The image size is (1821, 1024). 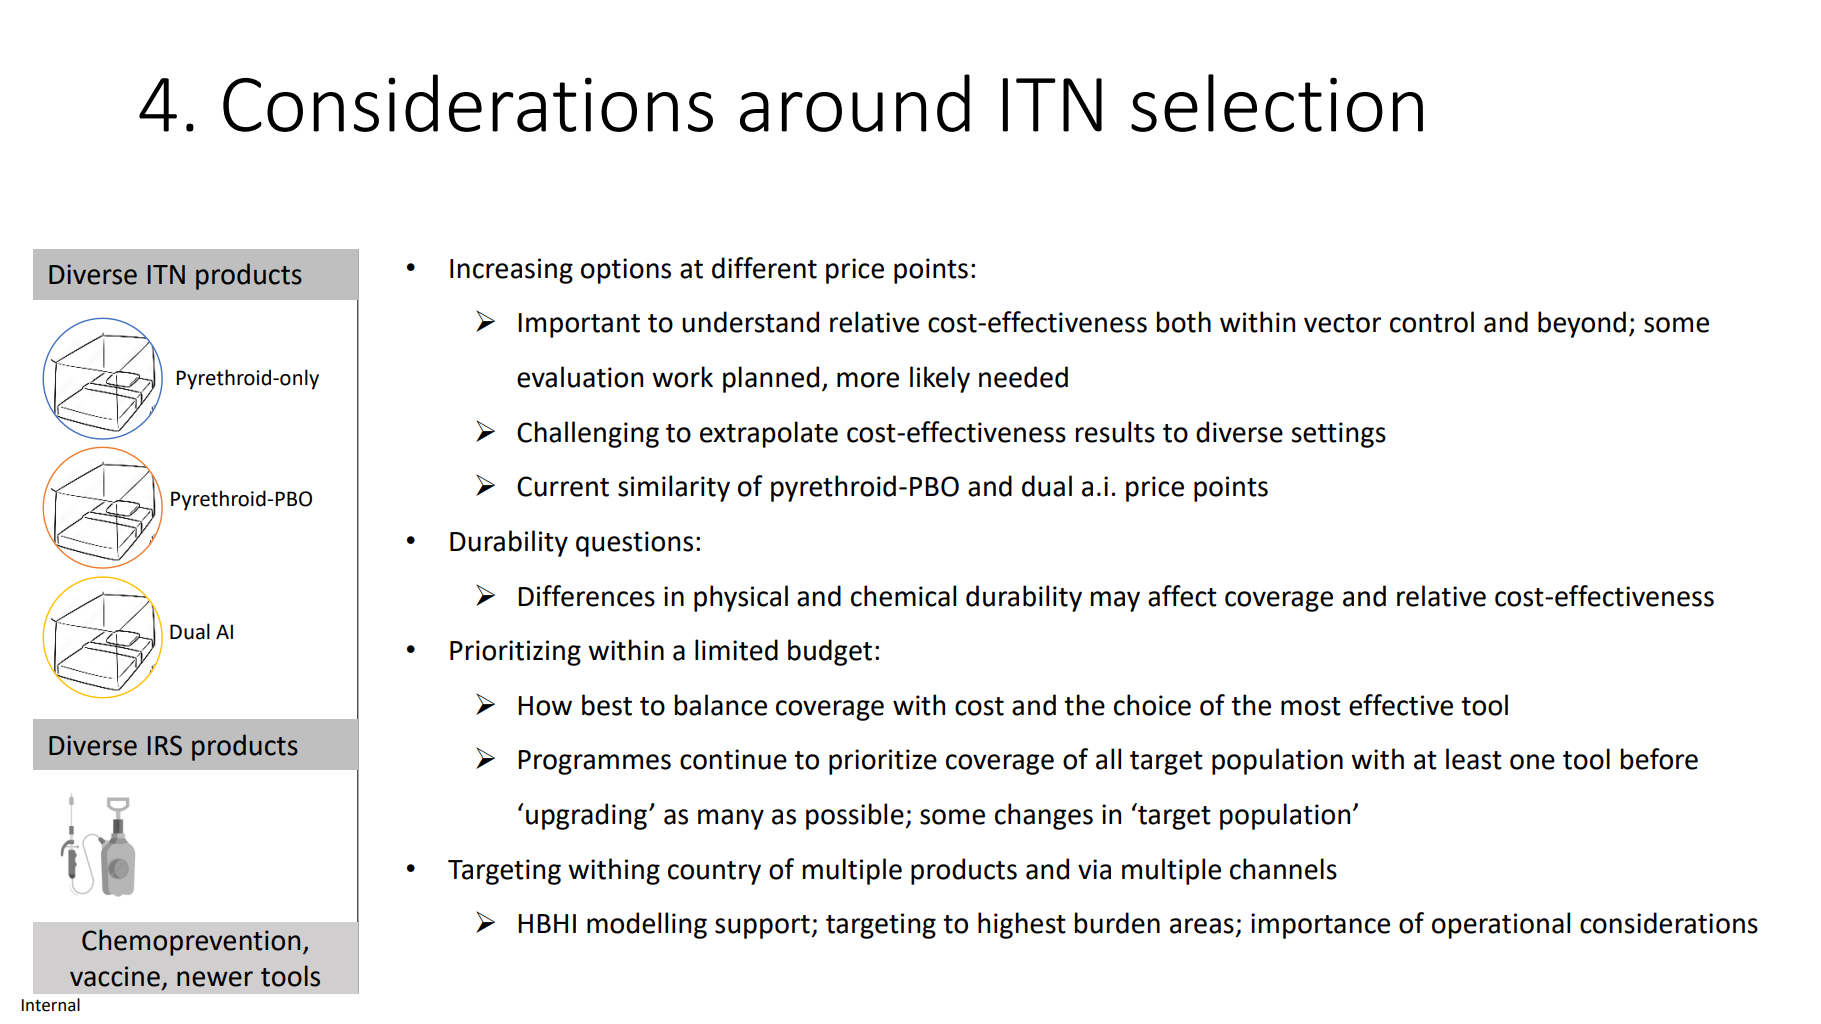 What do you see at coordinates (511, 271) in the image?
I see `Increasing` at bounding box center [511, 271].
